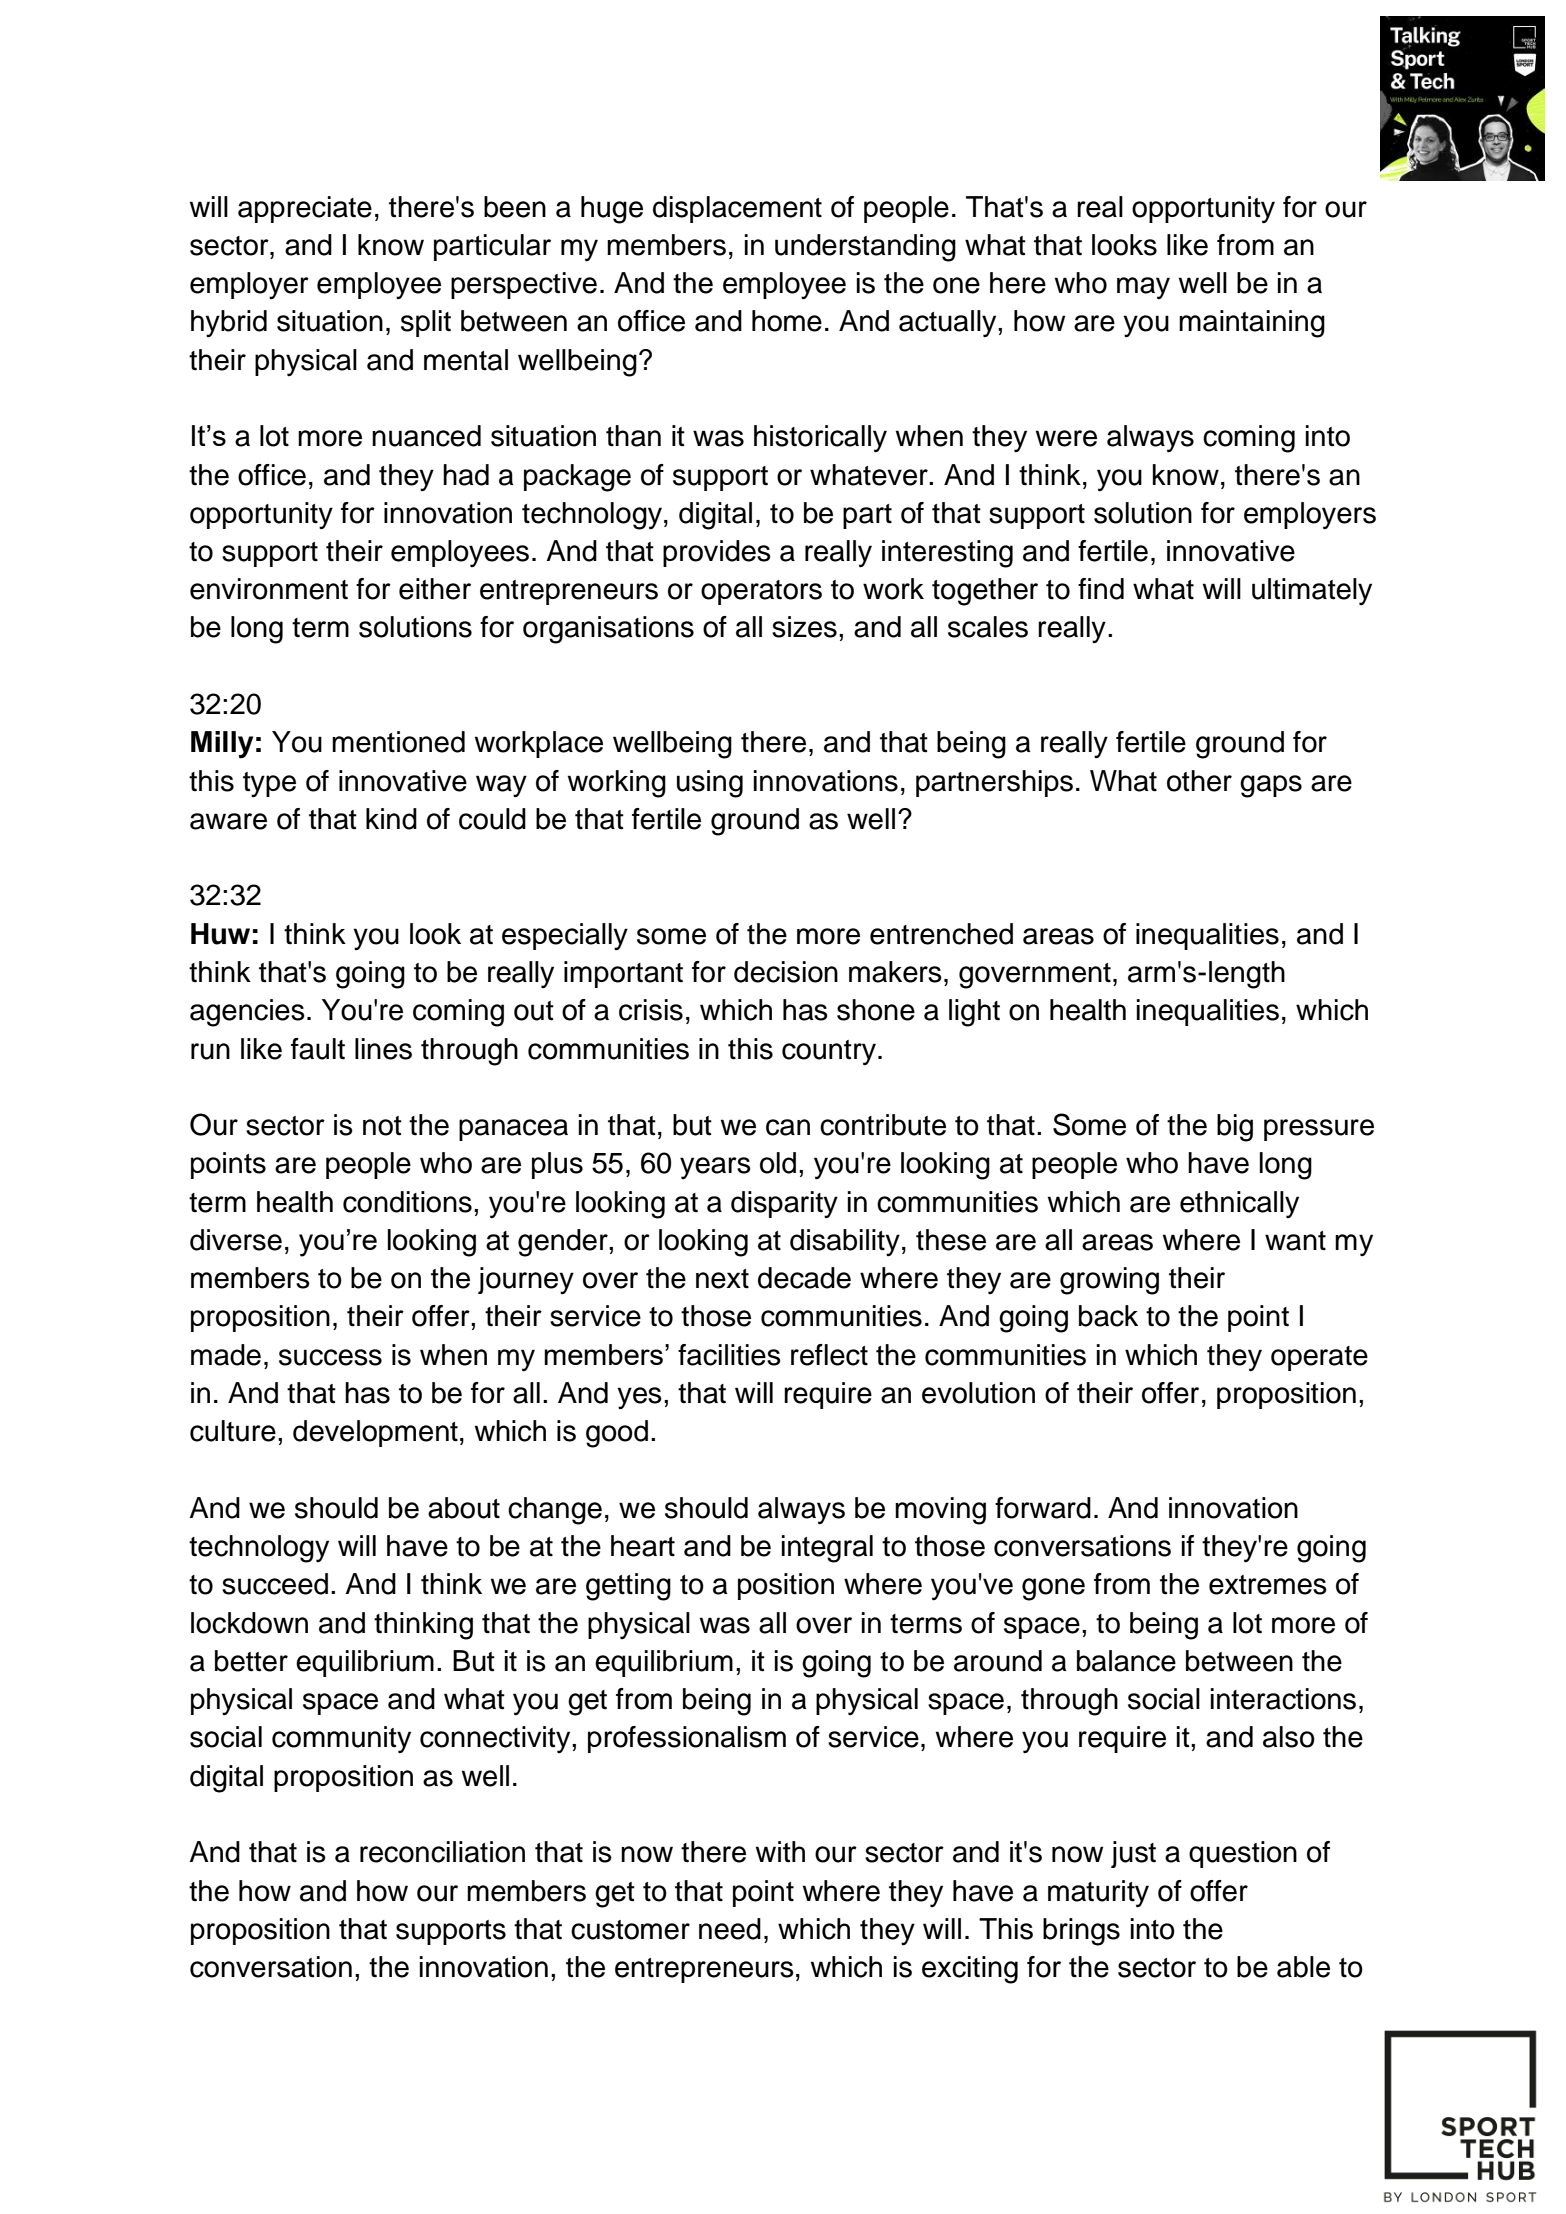 This image has width=1566, height=2214. What do you see at coordinates (318, 1049) in the image?
I see `fault` at bounding box center [318, 1049].
